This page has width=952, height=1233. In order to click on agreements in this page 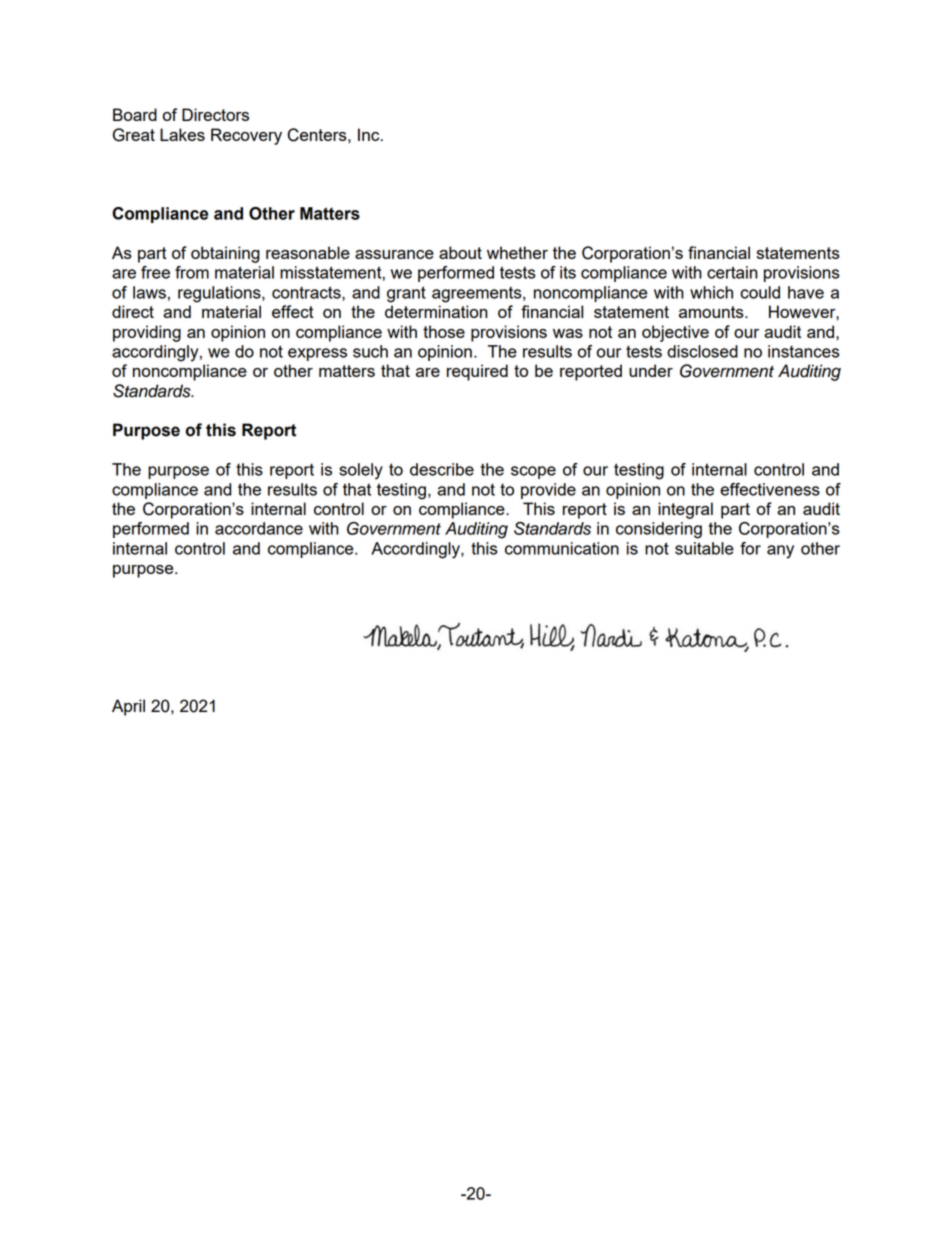, I will do `click(478, 295)`.
